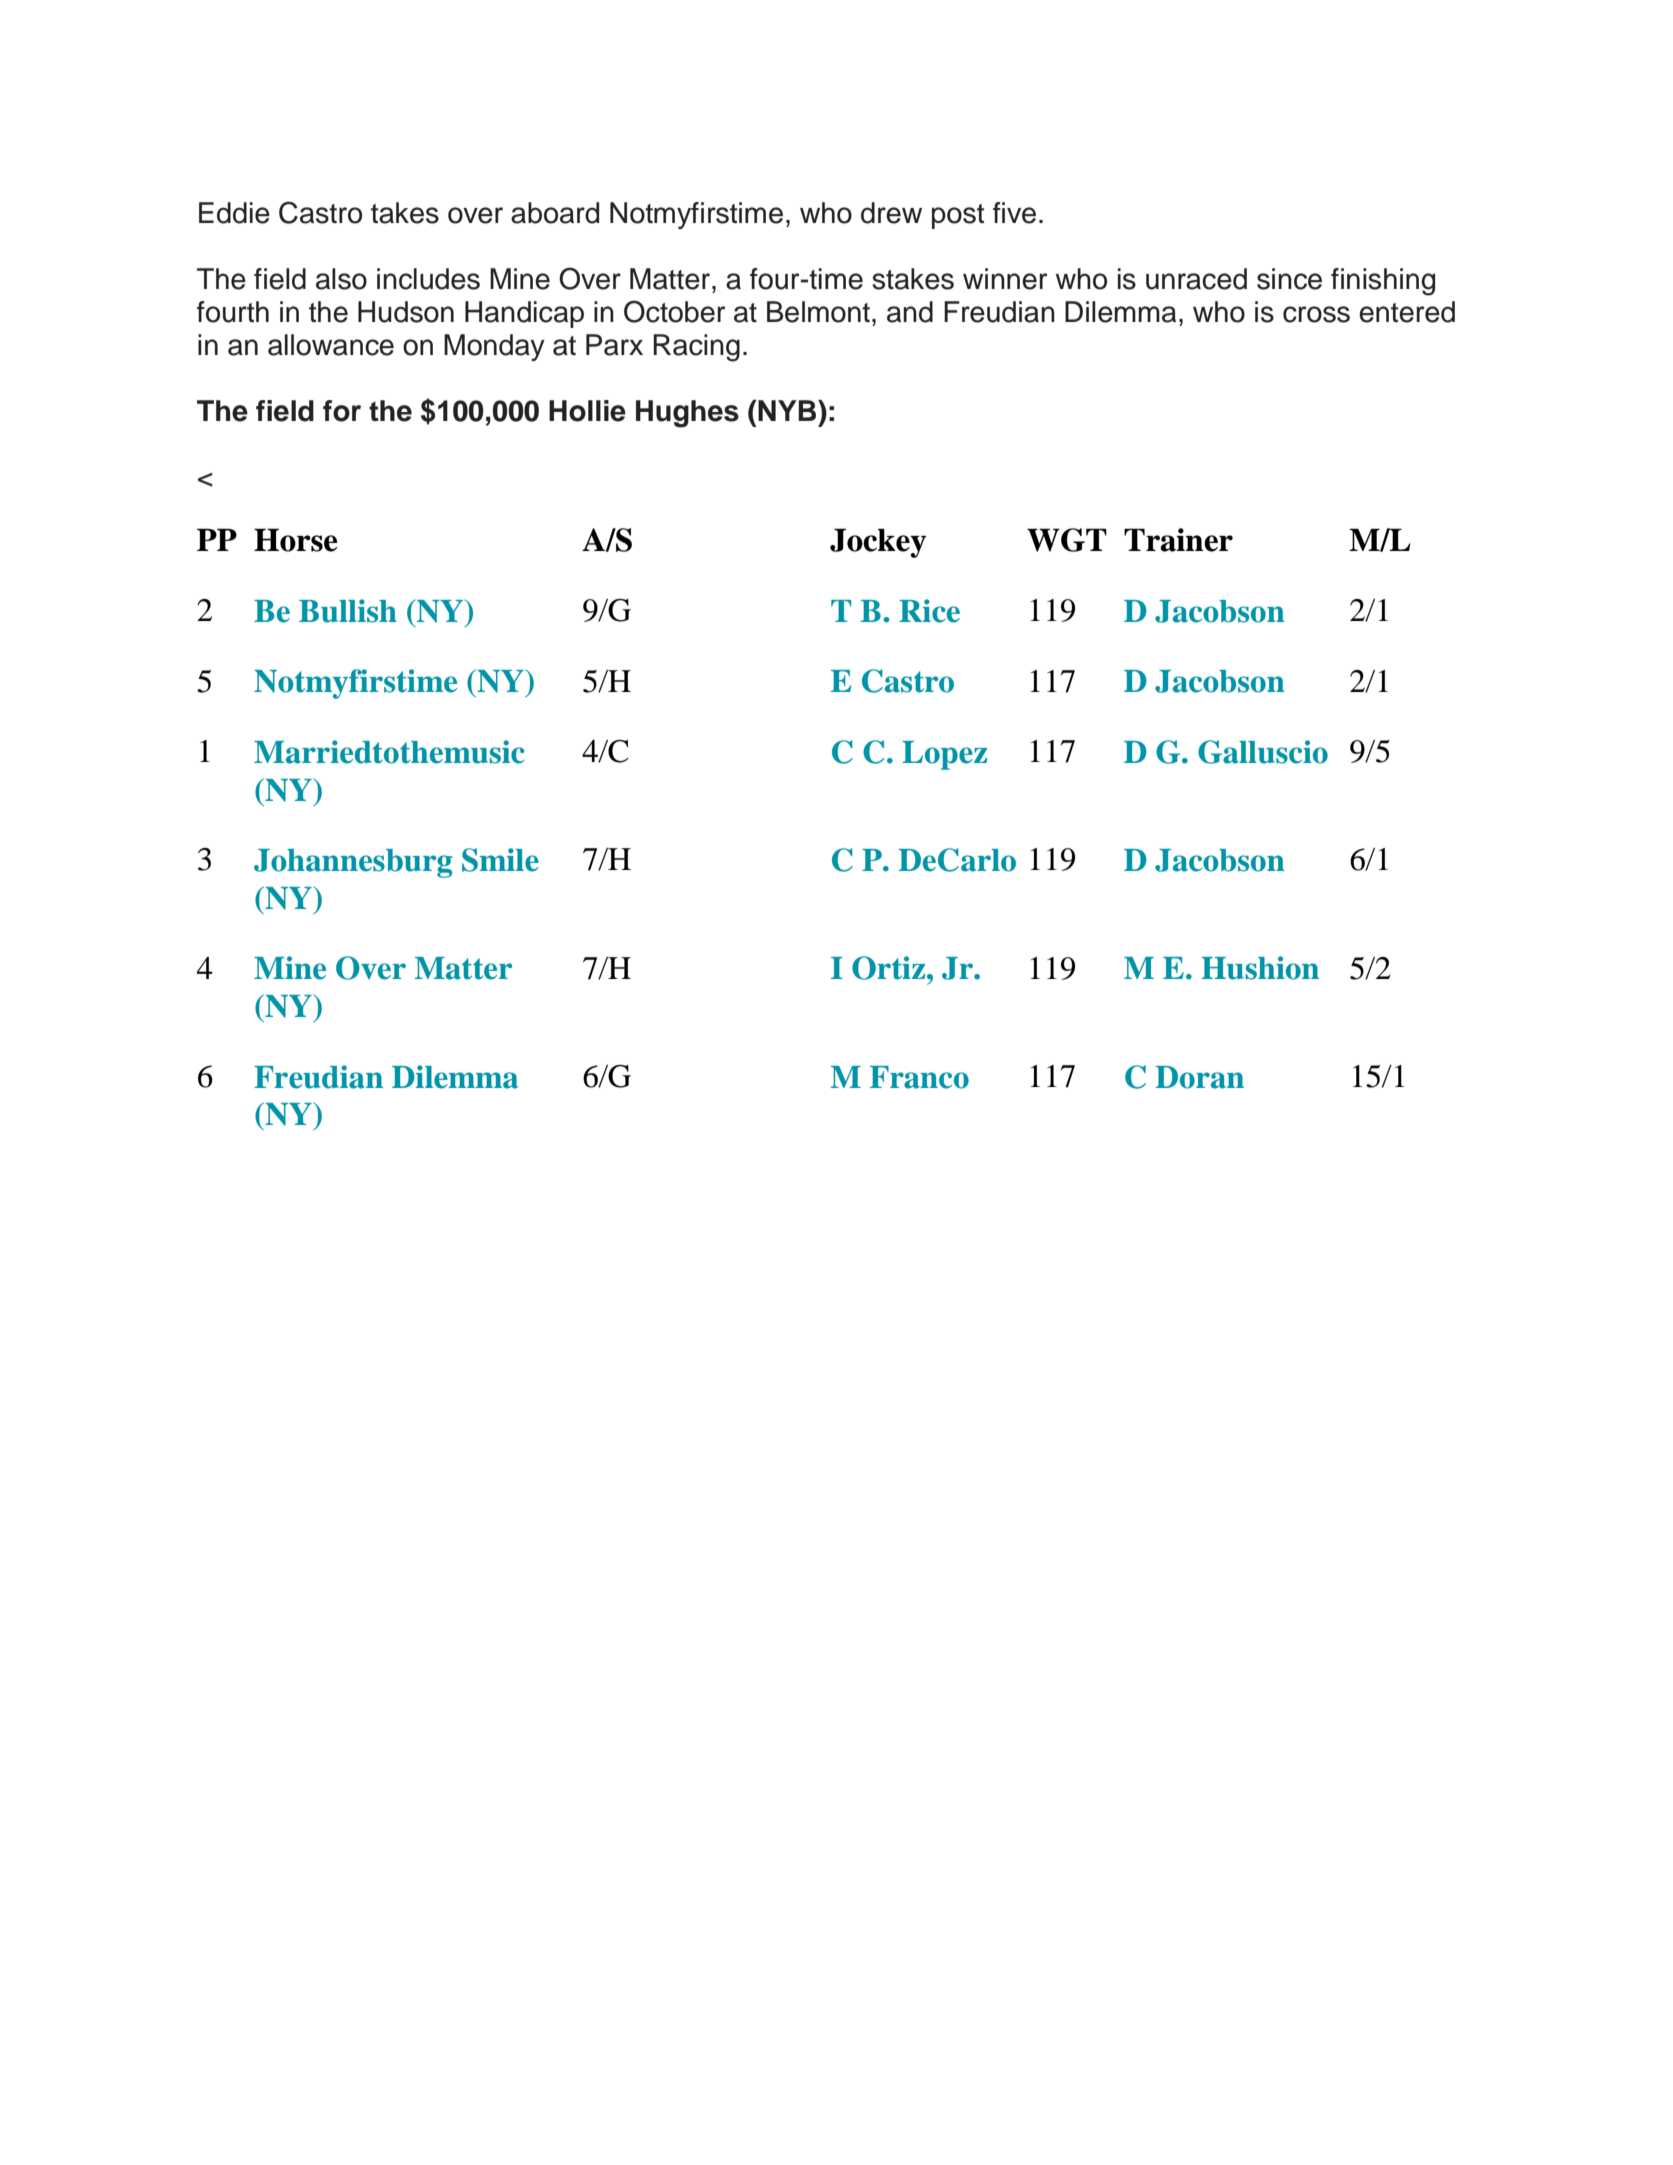 The image size is (1673, 2165). I want to click on Rice, so click(929, 611).
